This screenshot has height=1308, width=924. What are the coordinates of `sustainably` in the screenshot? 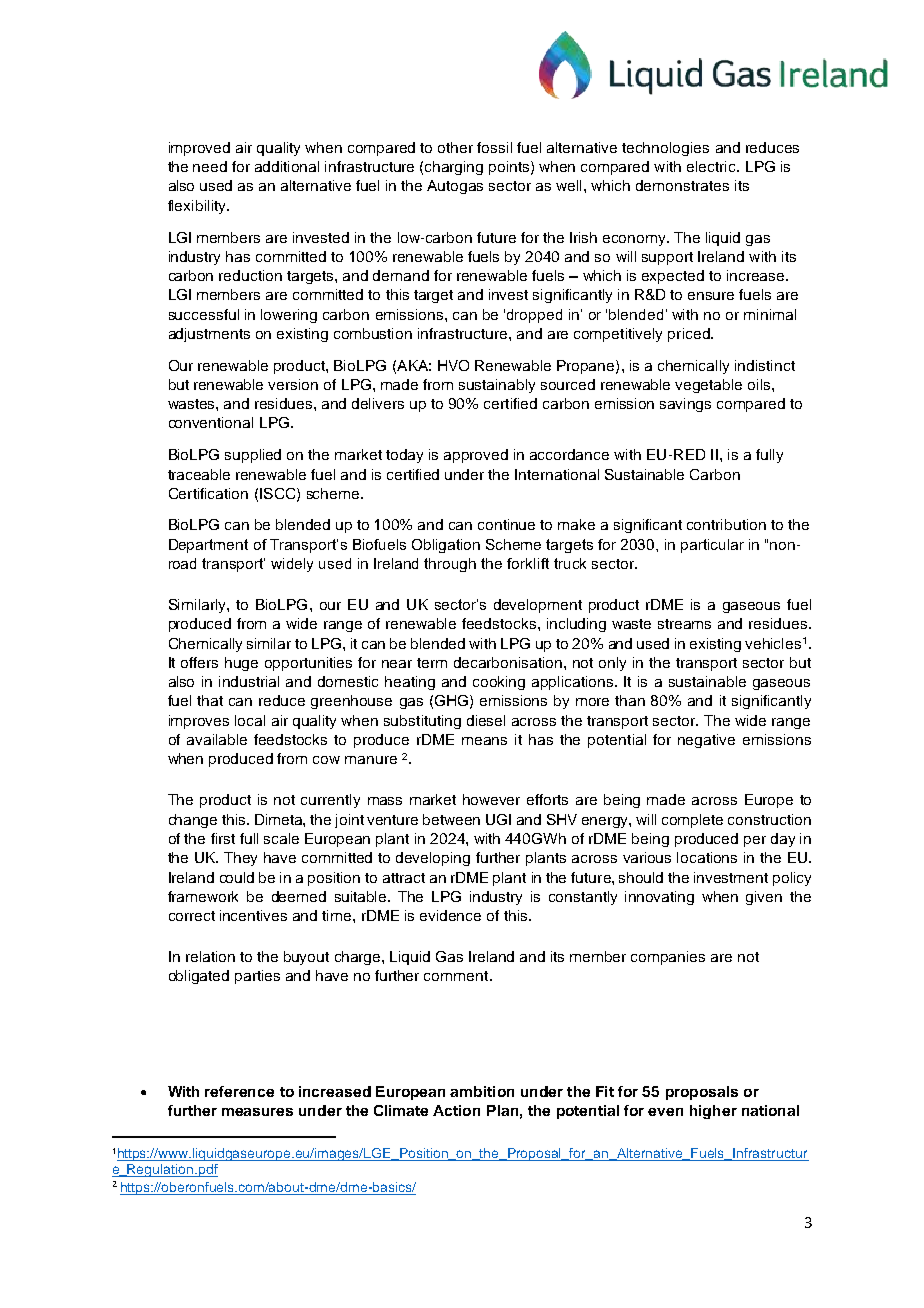 It's located at (497, 386).
